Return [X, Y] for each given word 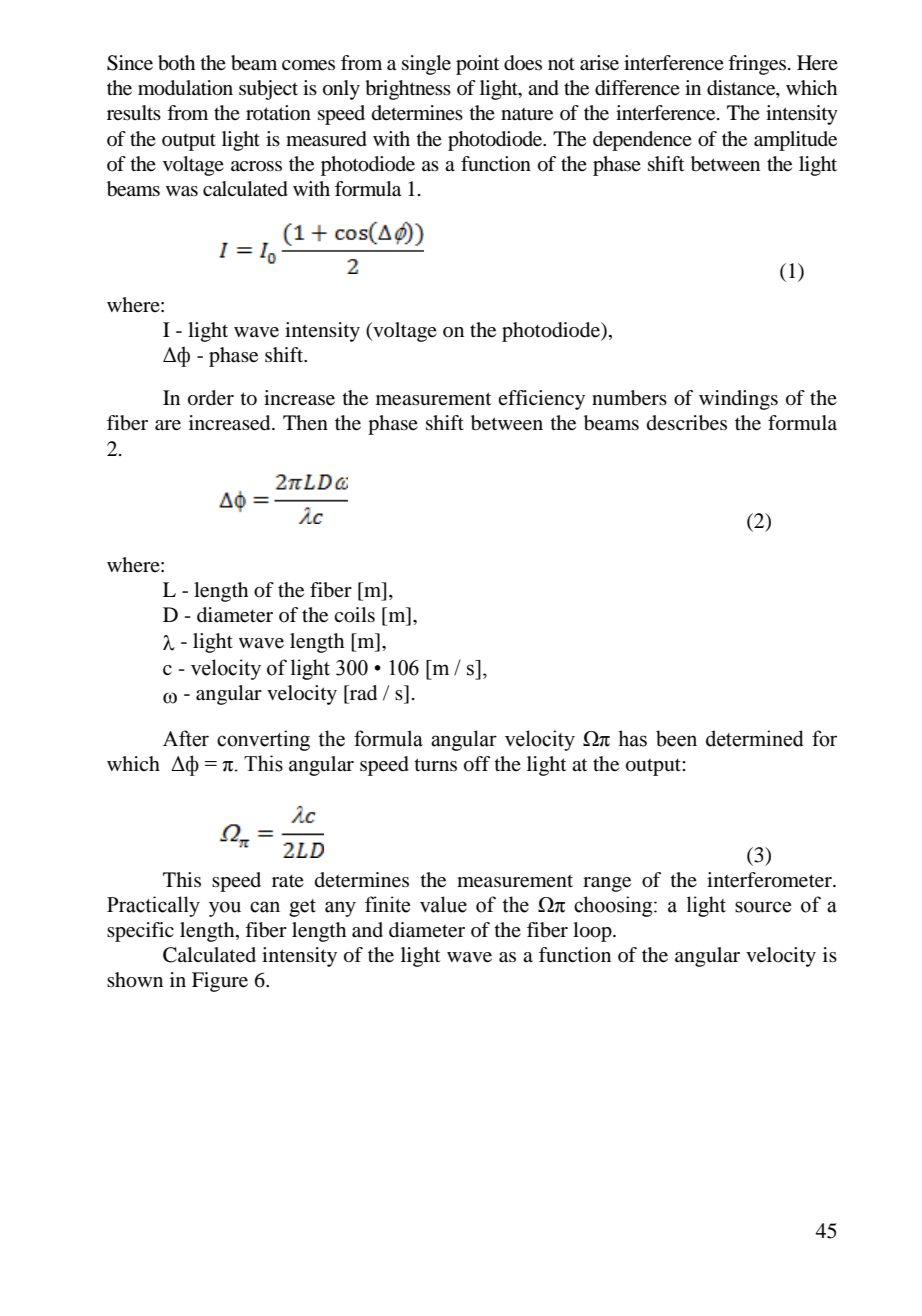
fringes [757, 65]
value [443, 904]
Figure [220, 982]
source [763, 907]
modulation [185, 88]
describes [687, 423]
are [168, 425]
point [478, 65]
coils [354, 615]
